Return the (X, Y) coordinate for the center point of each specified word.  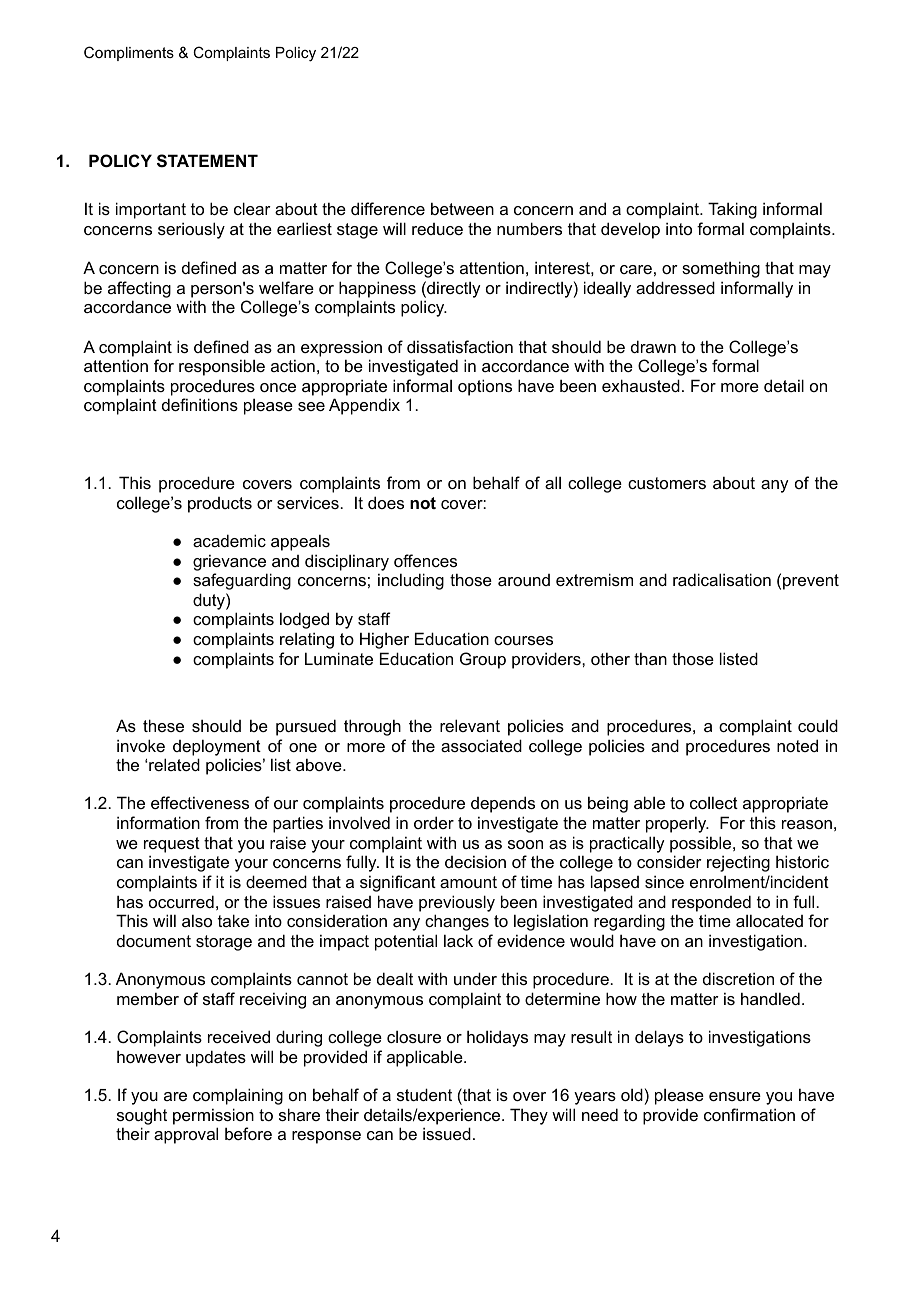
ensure (735, 1096)
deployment (217, 747)
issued (447, 1133)
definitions (200, 404)
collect (714, 802)
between (462, 208)
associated (481, 745)
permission (213, 1116)
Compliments (129, 53)
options (485, 387)
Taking (732, 210)
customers (667, 483)
